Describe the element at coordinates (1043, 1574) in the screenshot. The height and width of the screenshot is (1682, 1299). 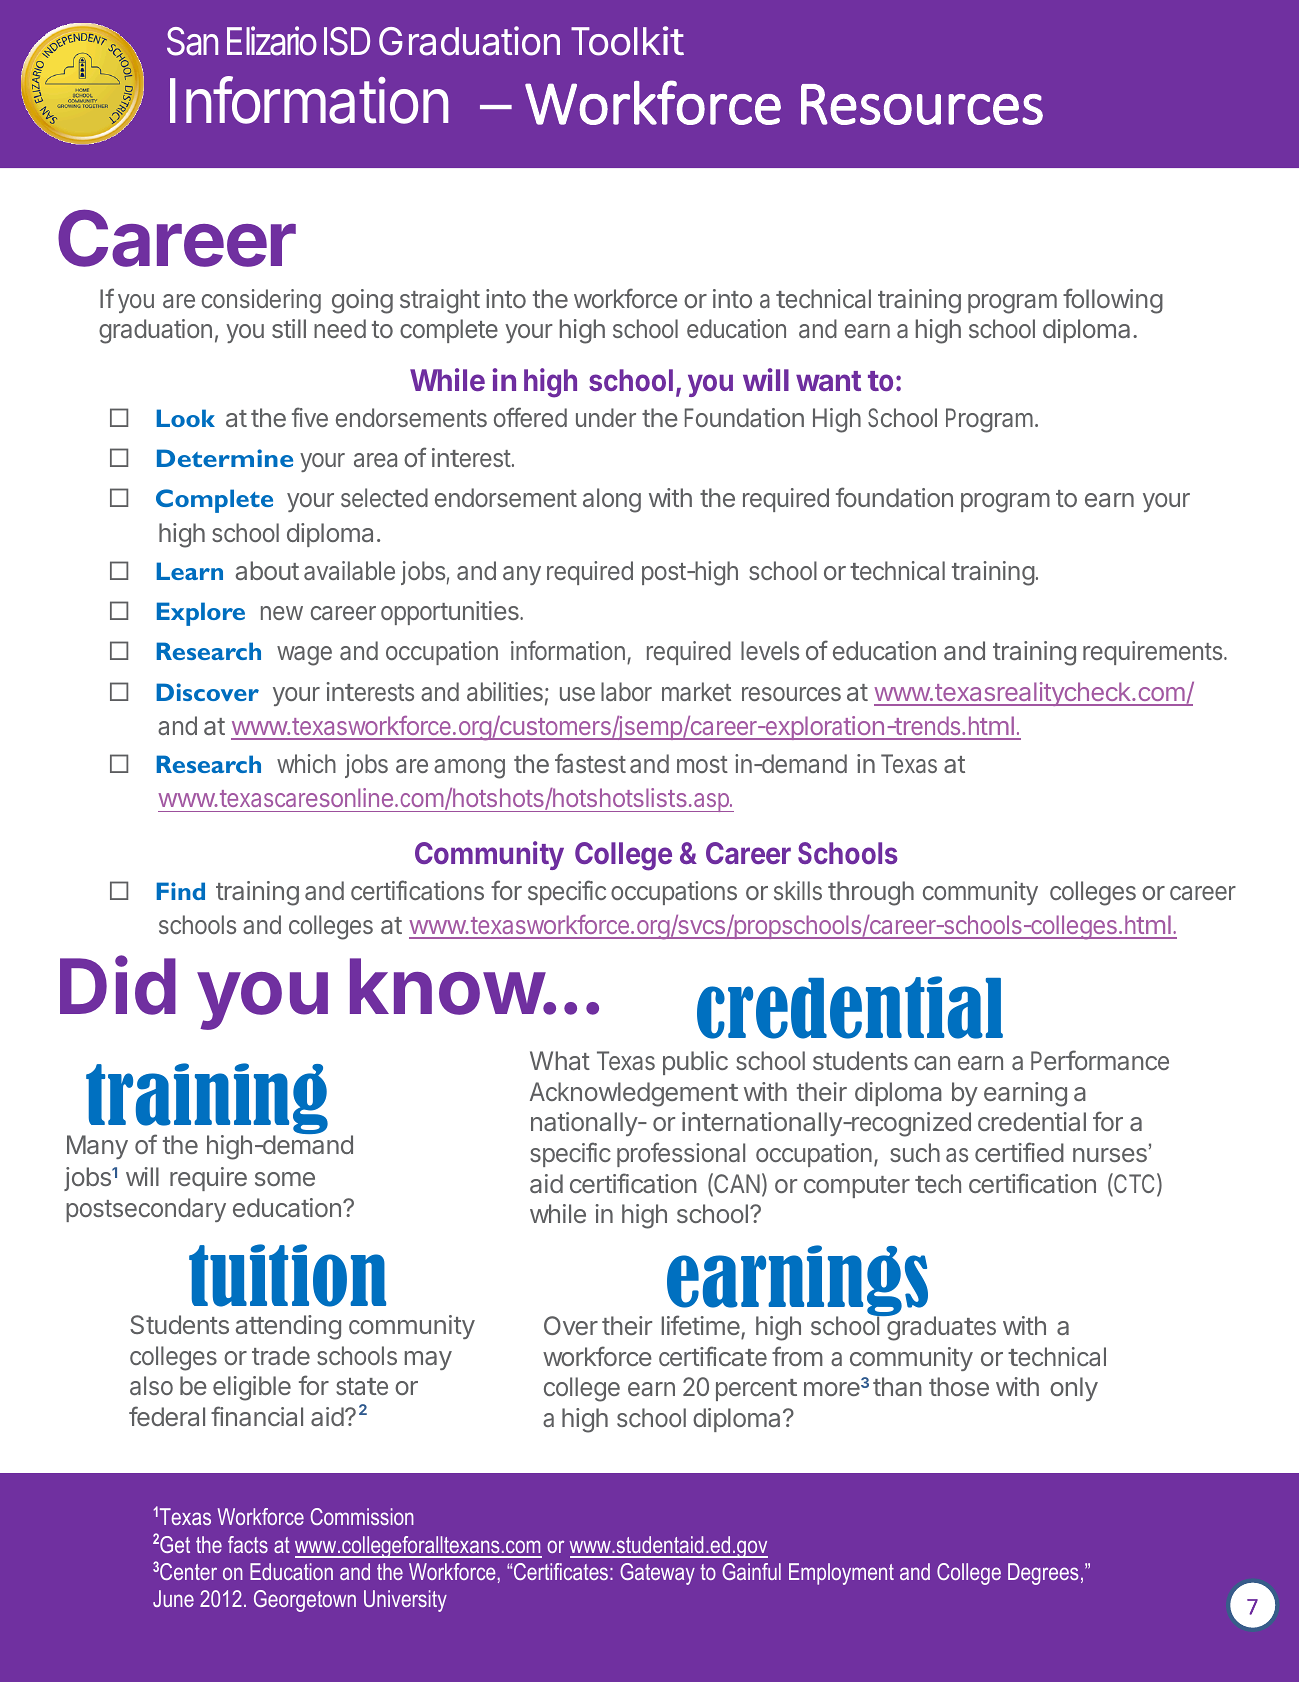
I see `Degrees` at that location.
